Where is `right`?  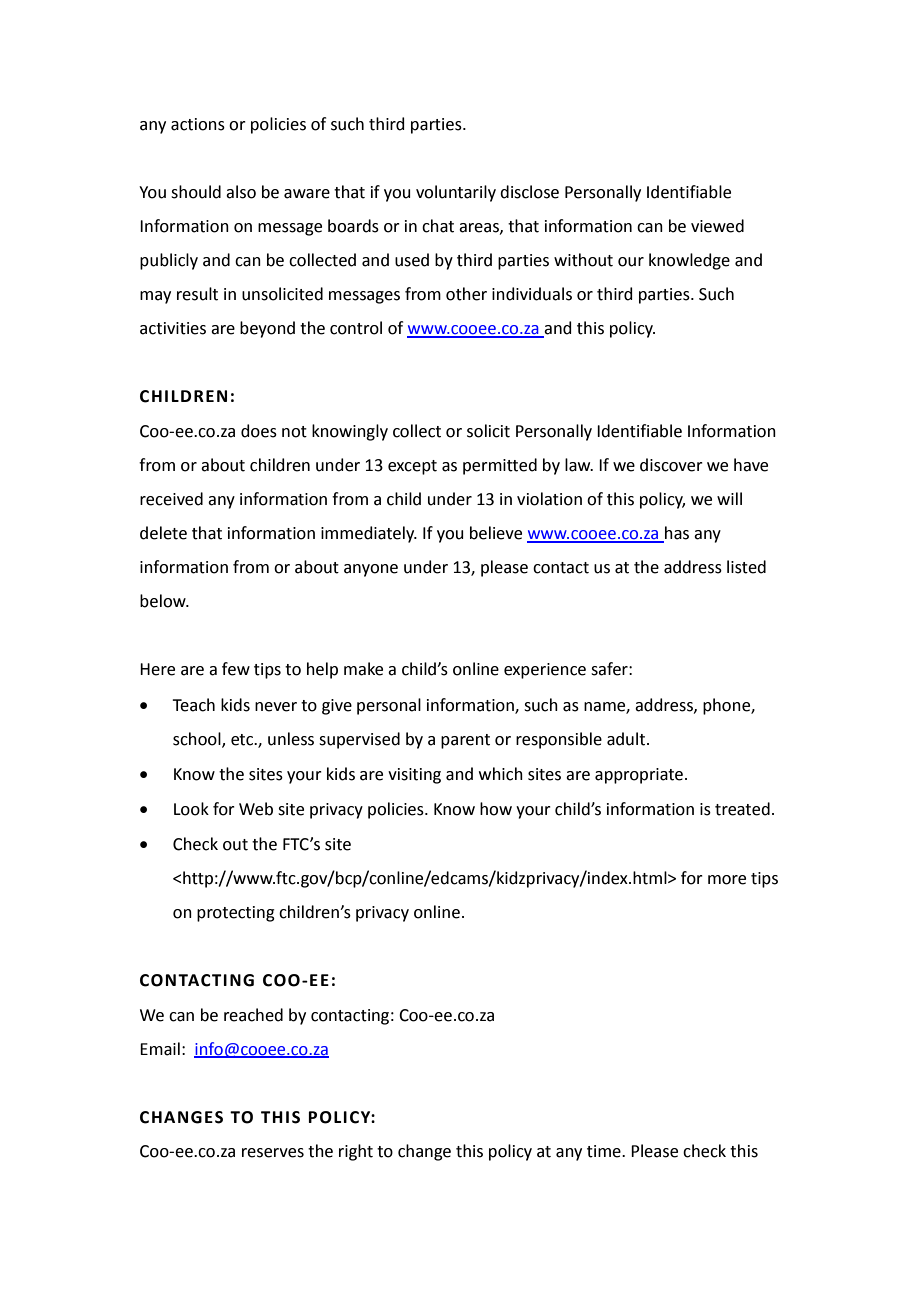 right is located at coordinates (356, 1152).
